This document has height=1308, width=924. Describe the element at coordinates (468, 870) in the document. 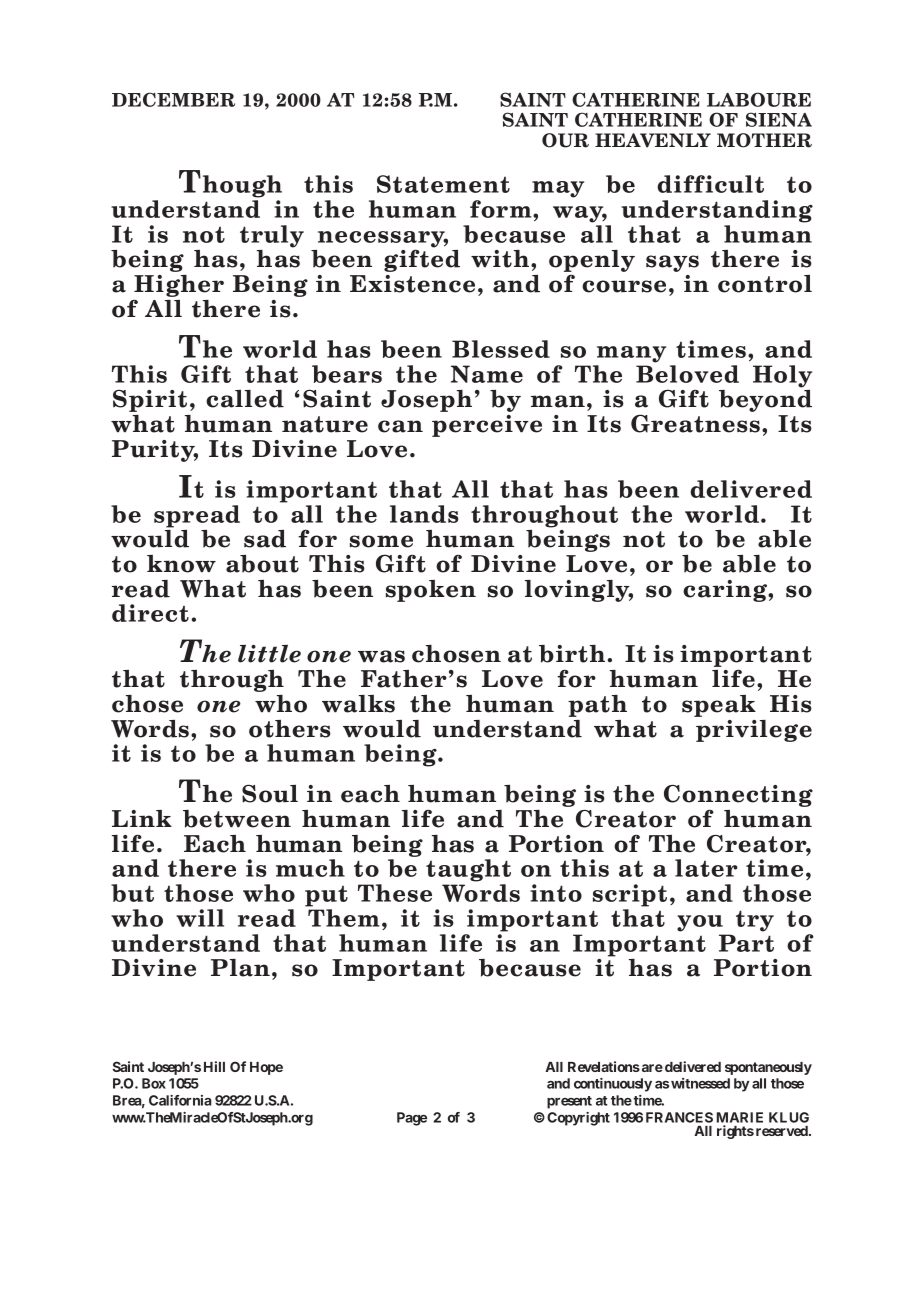

I see `taught` at that location.
